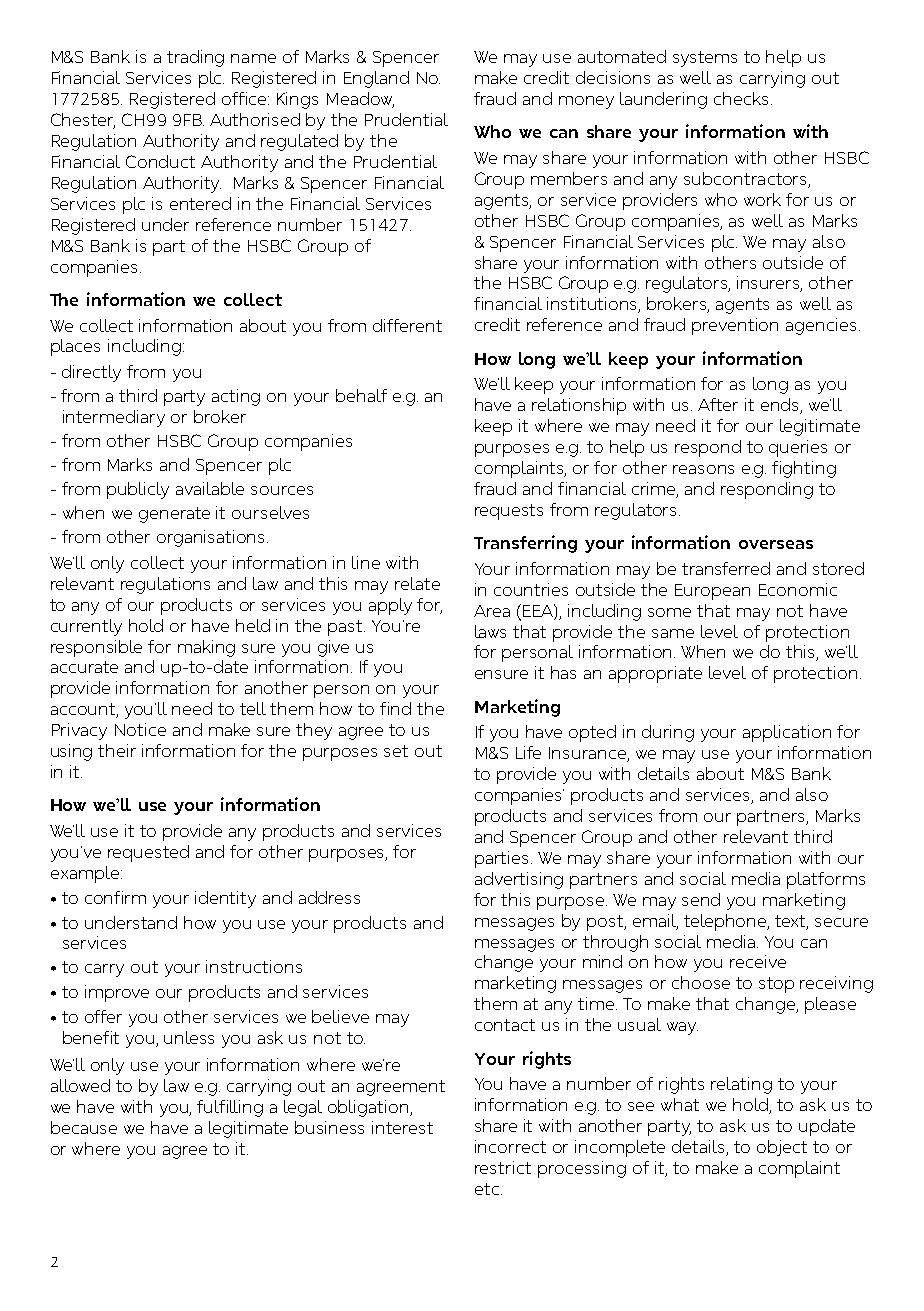 This screenshot has height=1311, width=924. I want to click on making, so click(206, 648).
